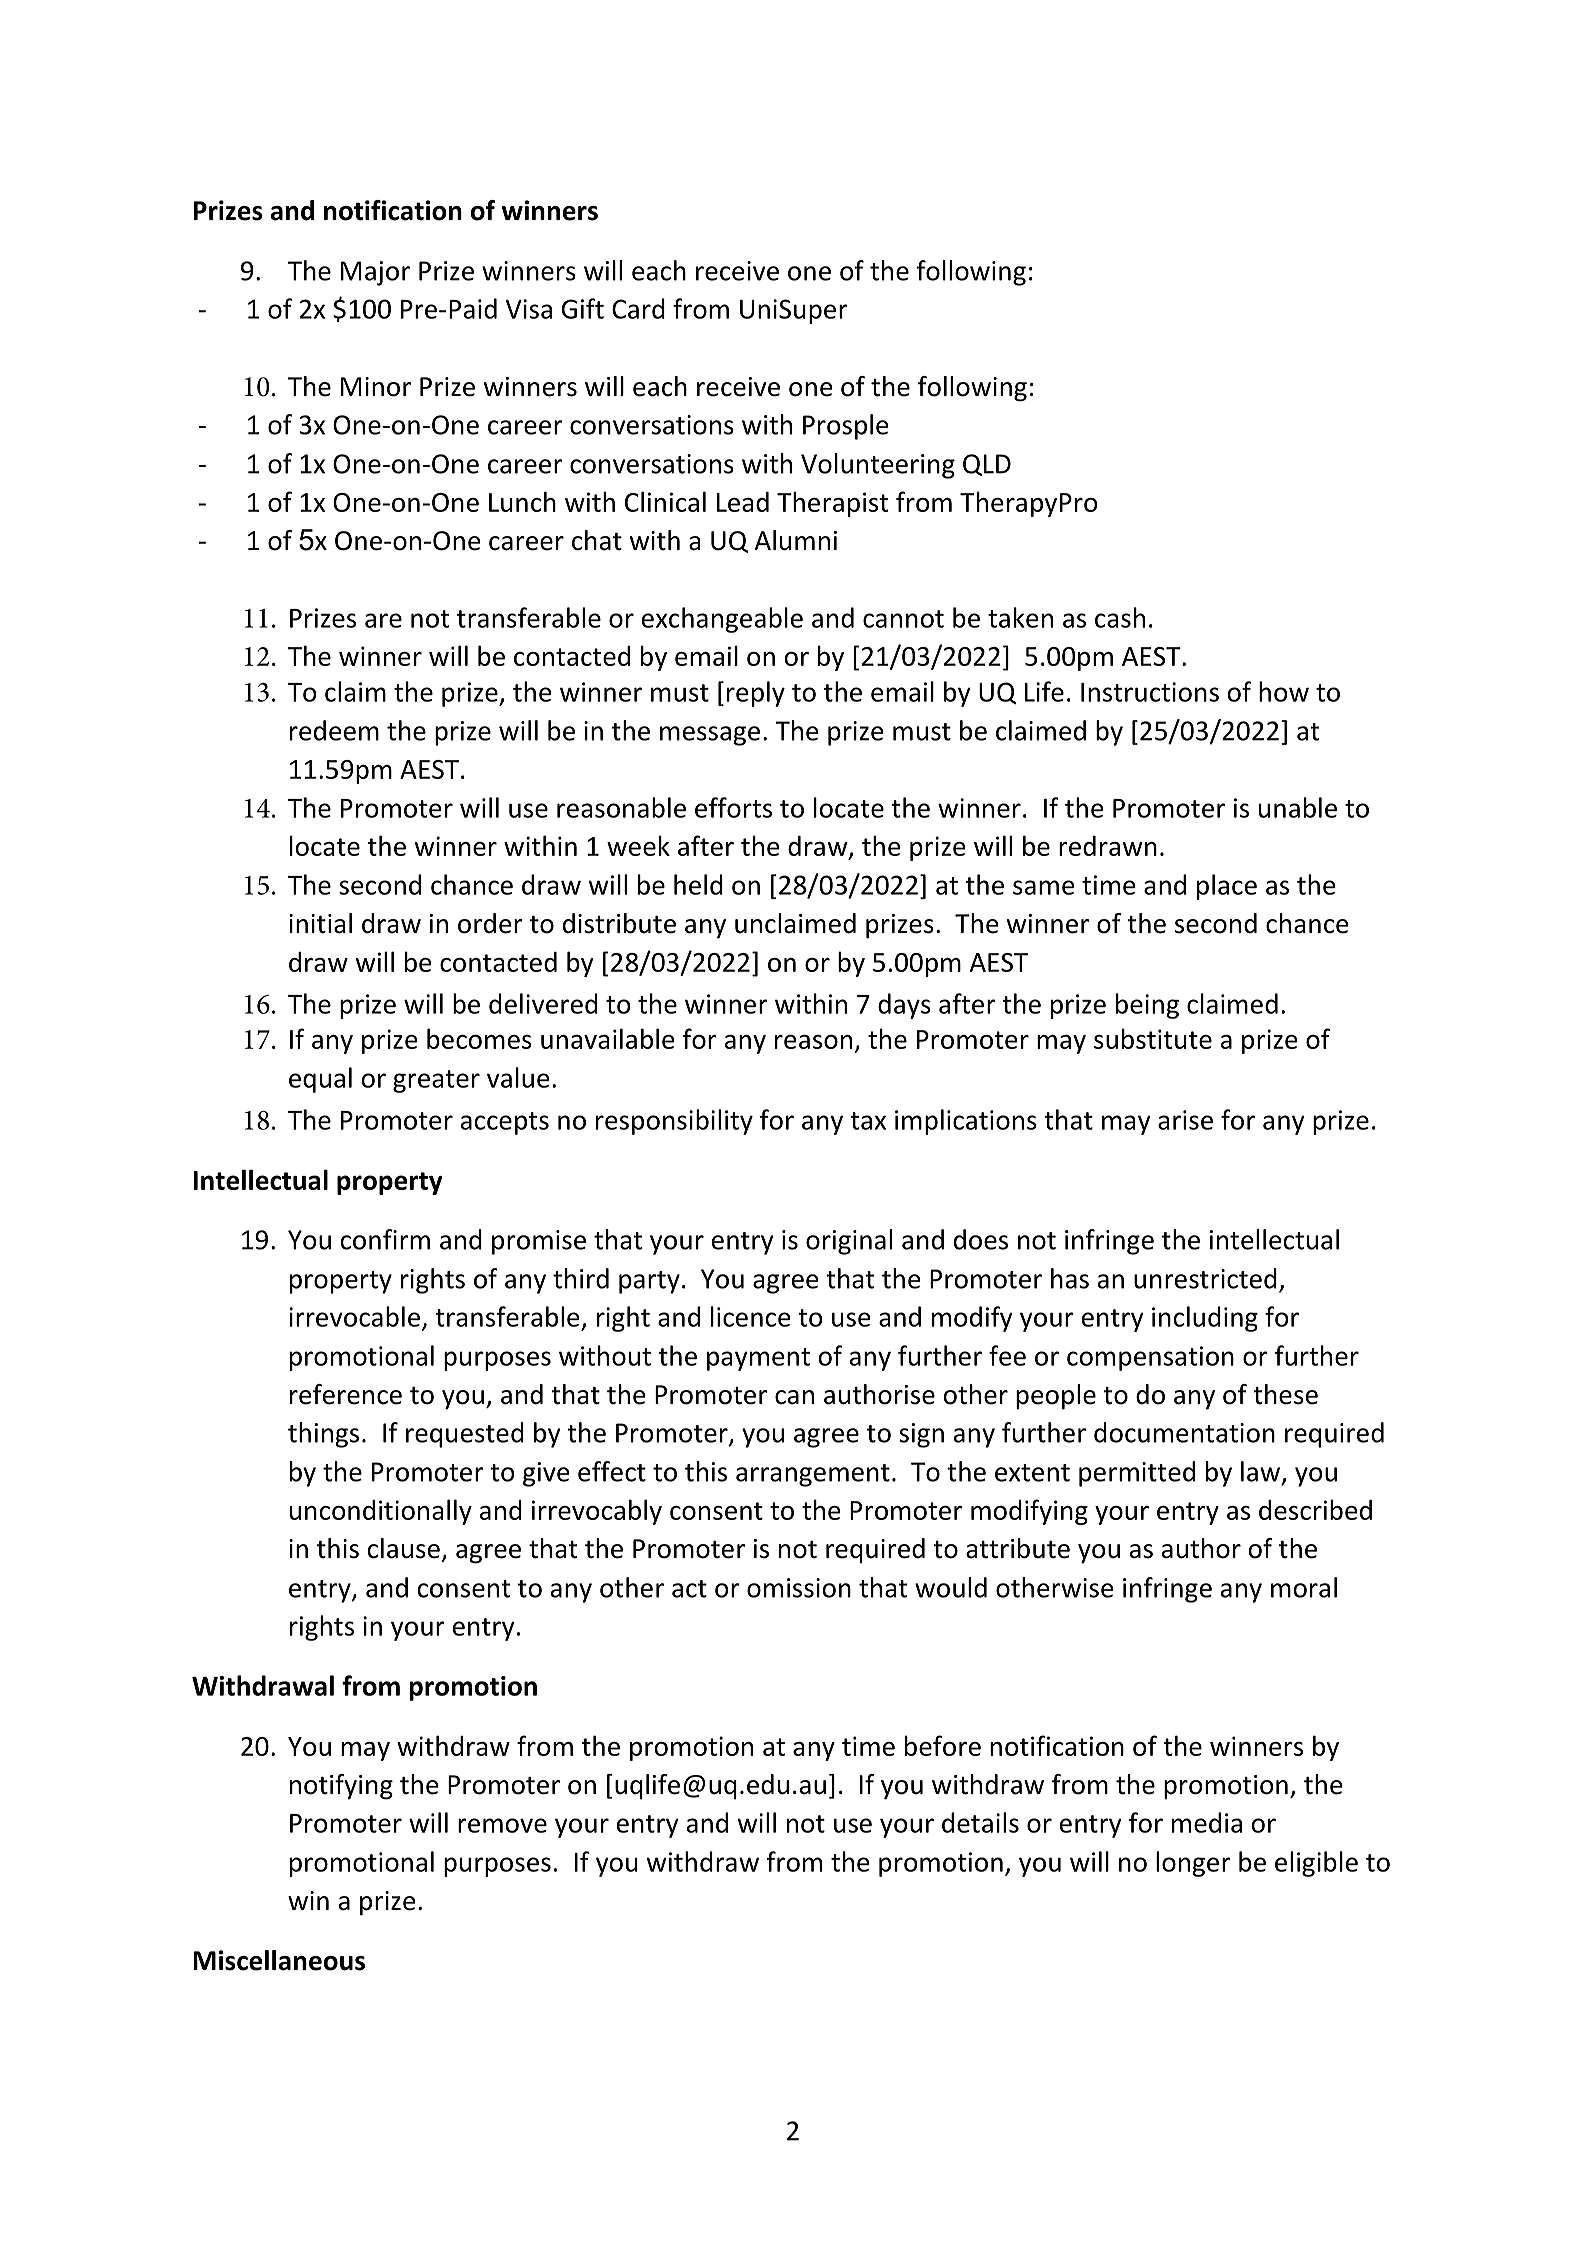 This document has width=1585, height=2244. What do you see at coordinates (756, 694) in the document?
I see `reply` at bounding box center [756, 694].
